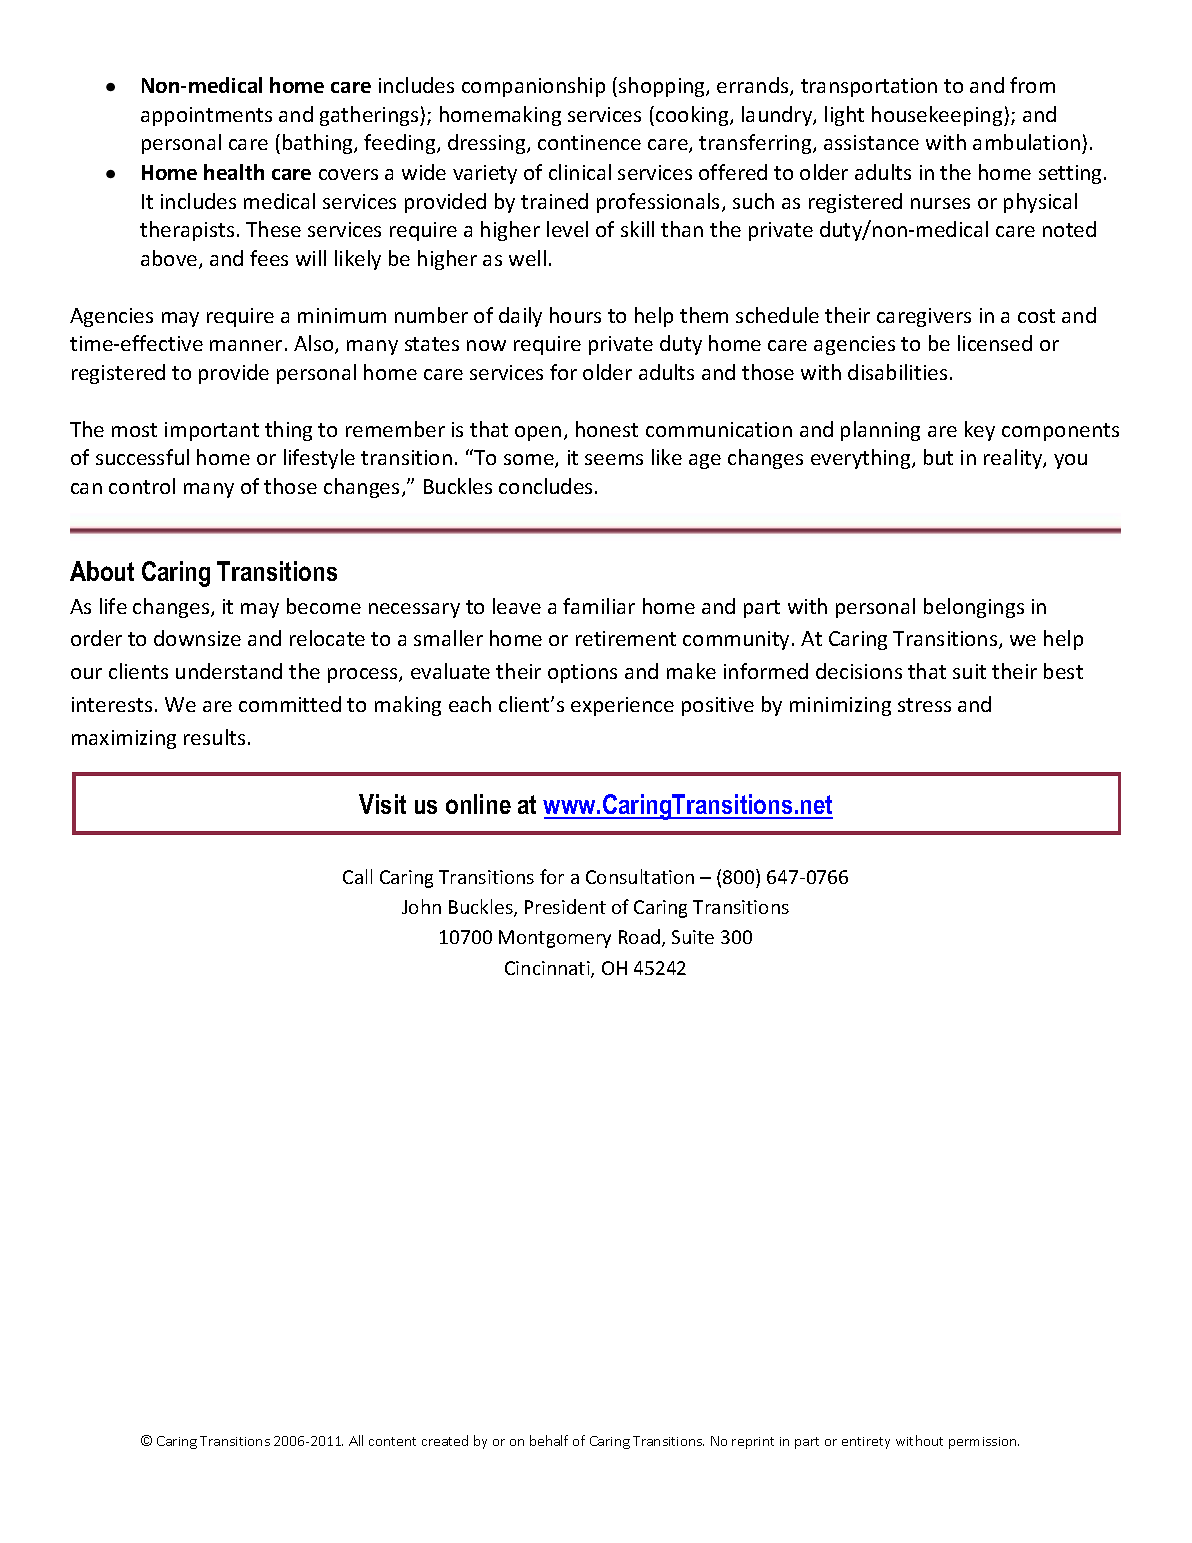 The height and width of the screenshot is (1543, 1192). What do you see at coordinates (589, 142) in the screenshot?
I see `continence` at bounding box center [589, 142].
